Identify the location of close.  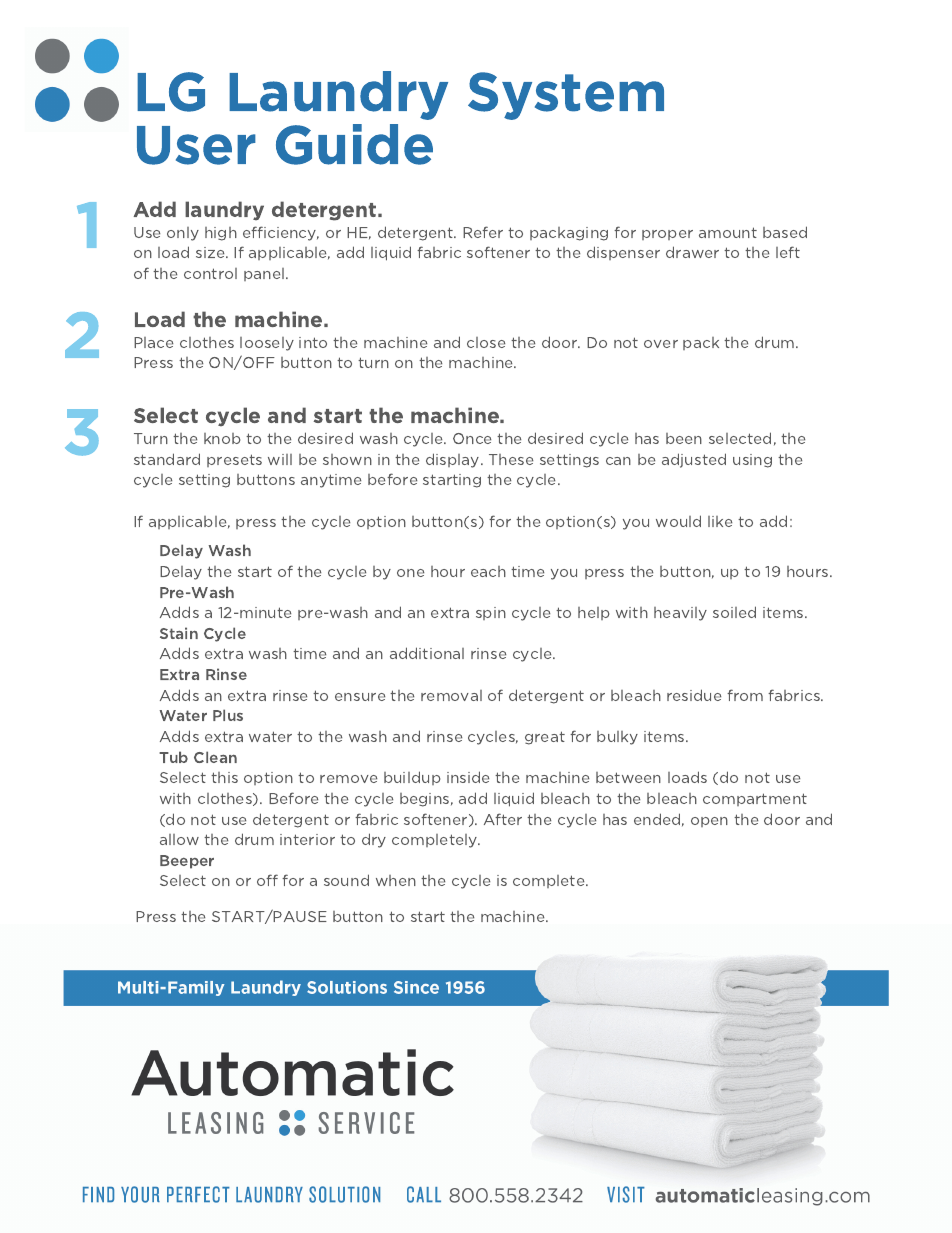
(486, 342).
